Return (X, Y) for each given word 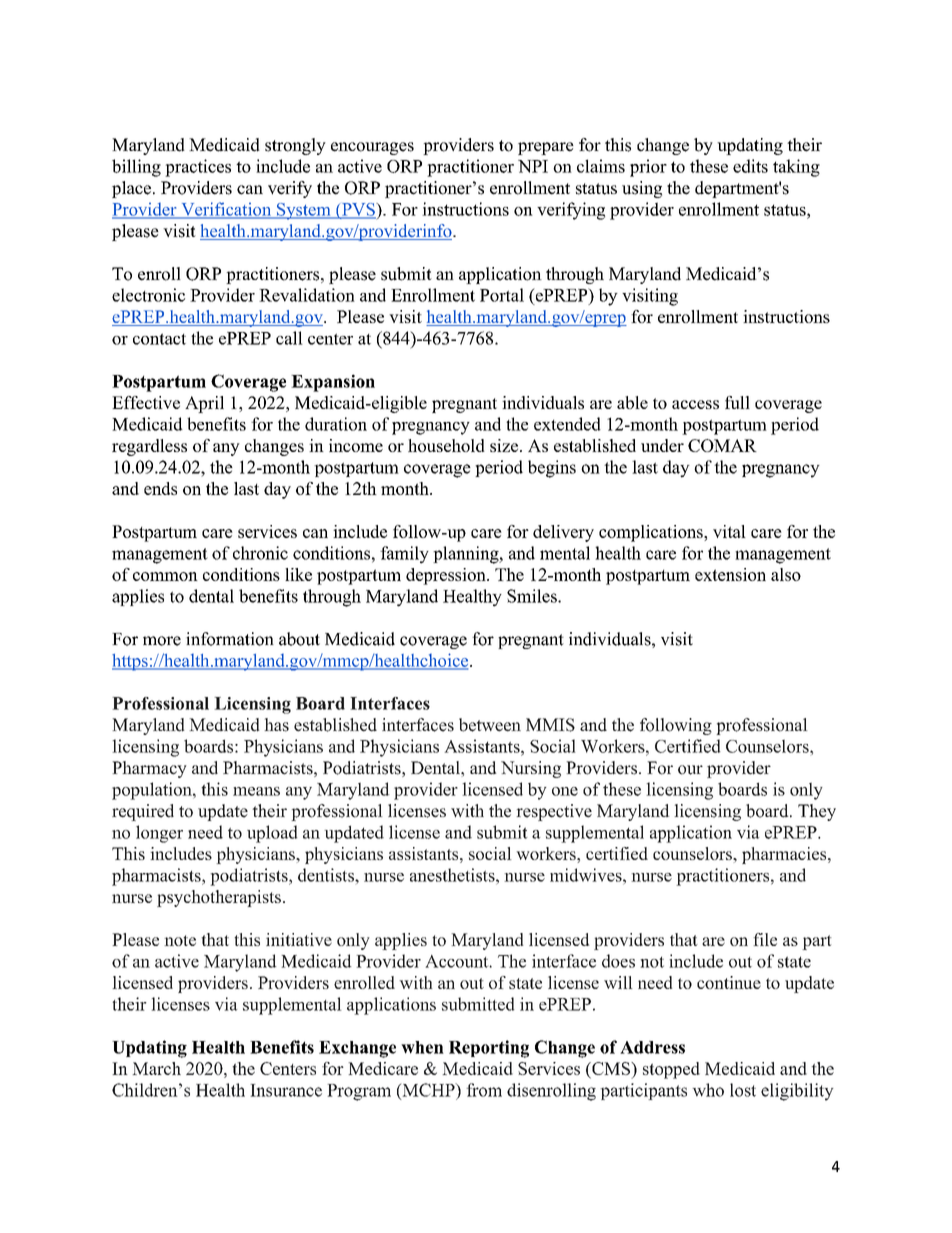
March (156, 1068)
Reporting (489, 1049)
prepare (546, 148)
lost (743, 1090)
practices (198, 168)
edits (750, 166)
